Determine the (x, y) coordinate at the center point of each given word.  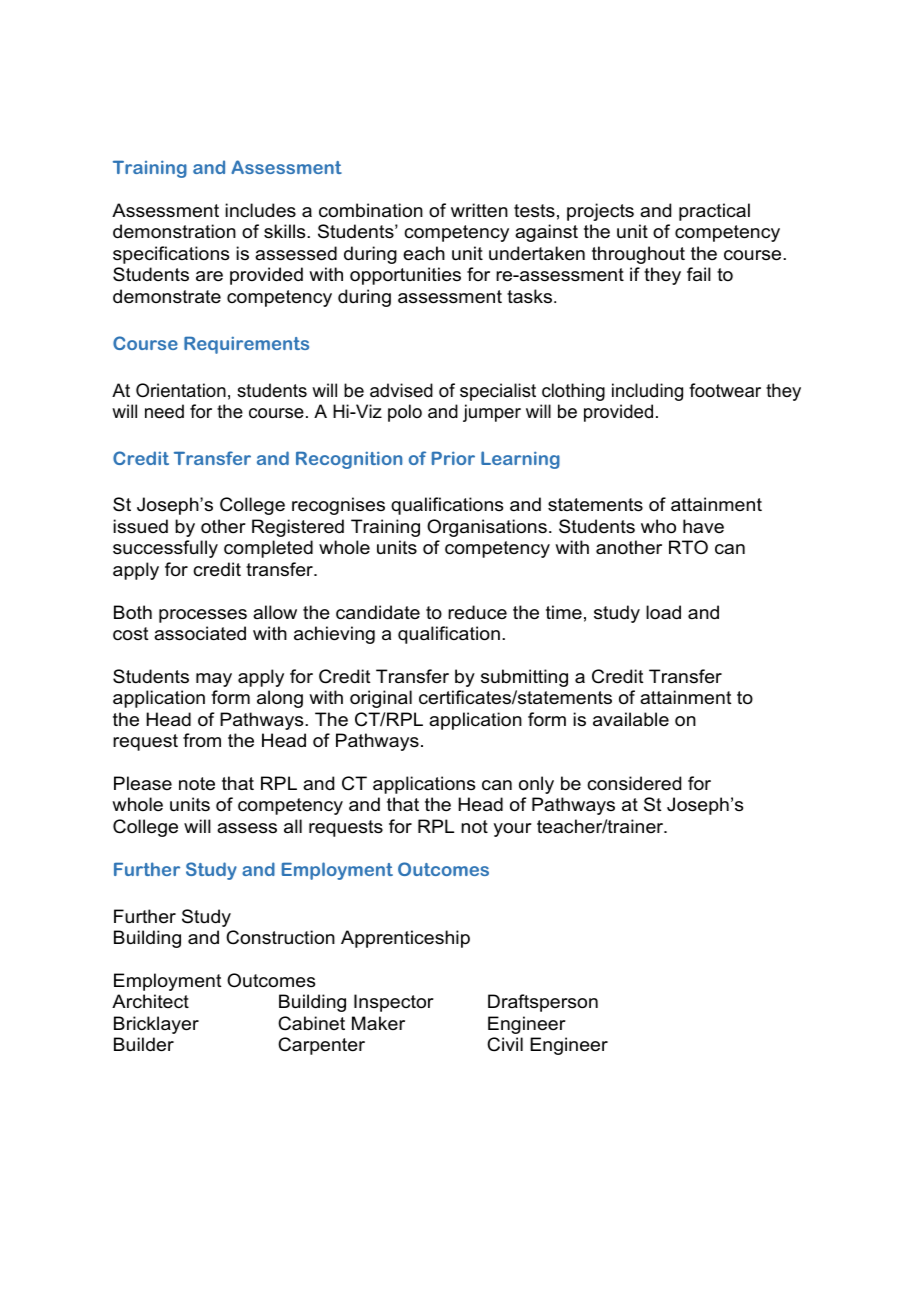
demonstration (174, 231)
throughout (638, 255)
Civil (505, 1044)
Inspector (394, 1003)
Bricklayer (156, 1025)
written (479, 210)
